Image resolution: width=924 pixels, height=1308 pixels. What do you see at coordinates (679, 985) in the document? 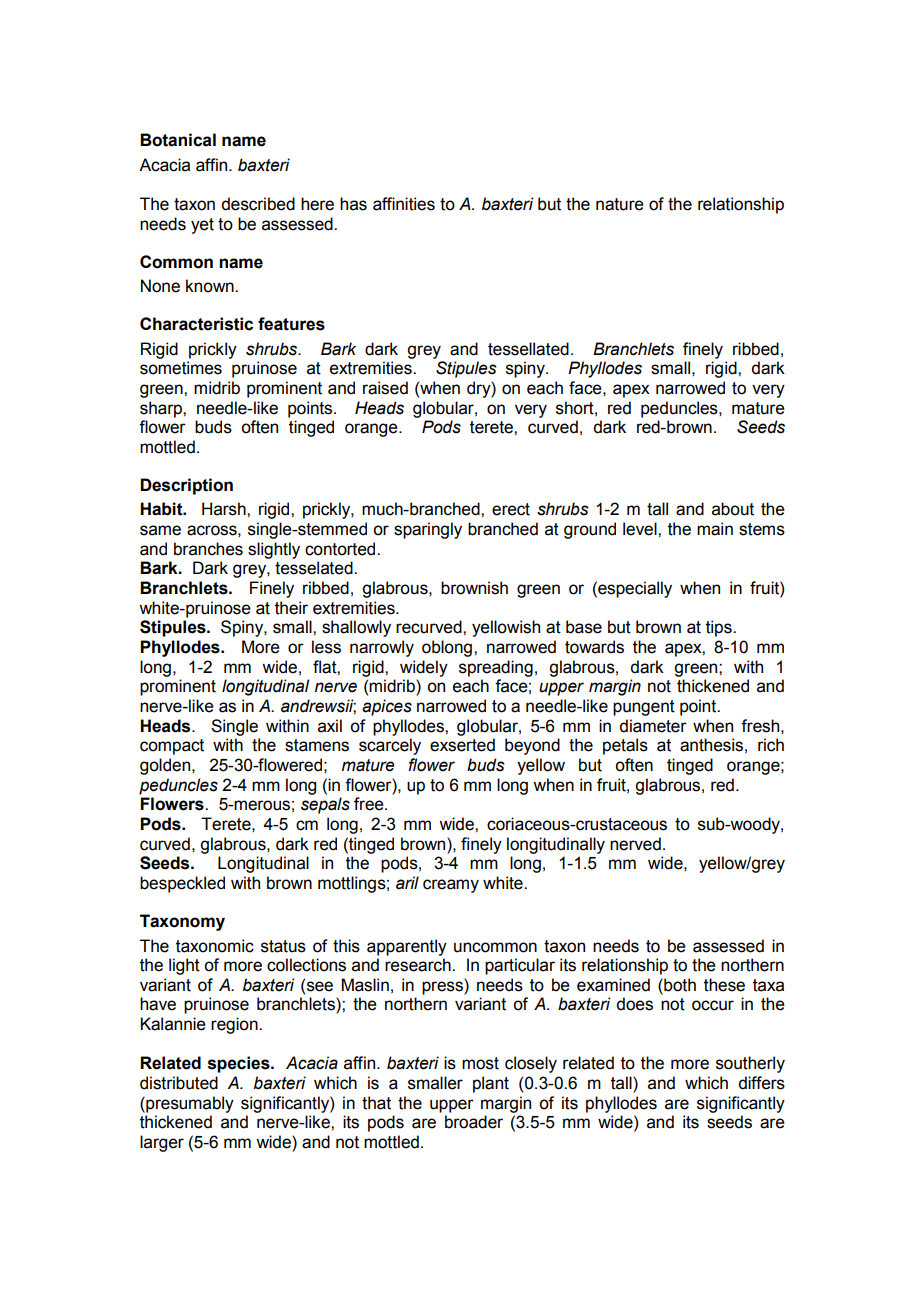
I see `both` at bounding box center [679, 985].
